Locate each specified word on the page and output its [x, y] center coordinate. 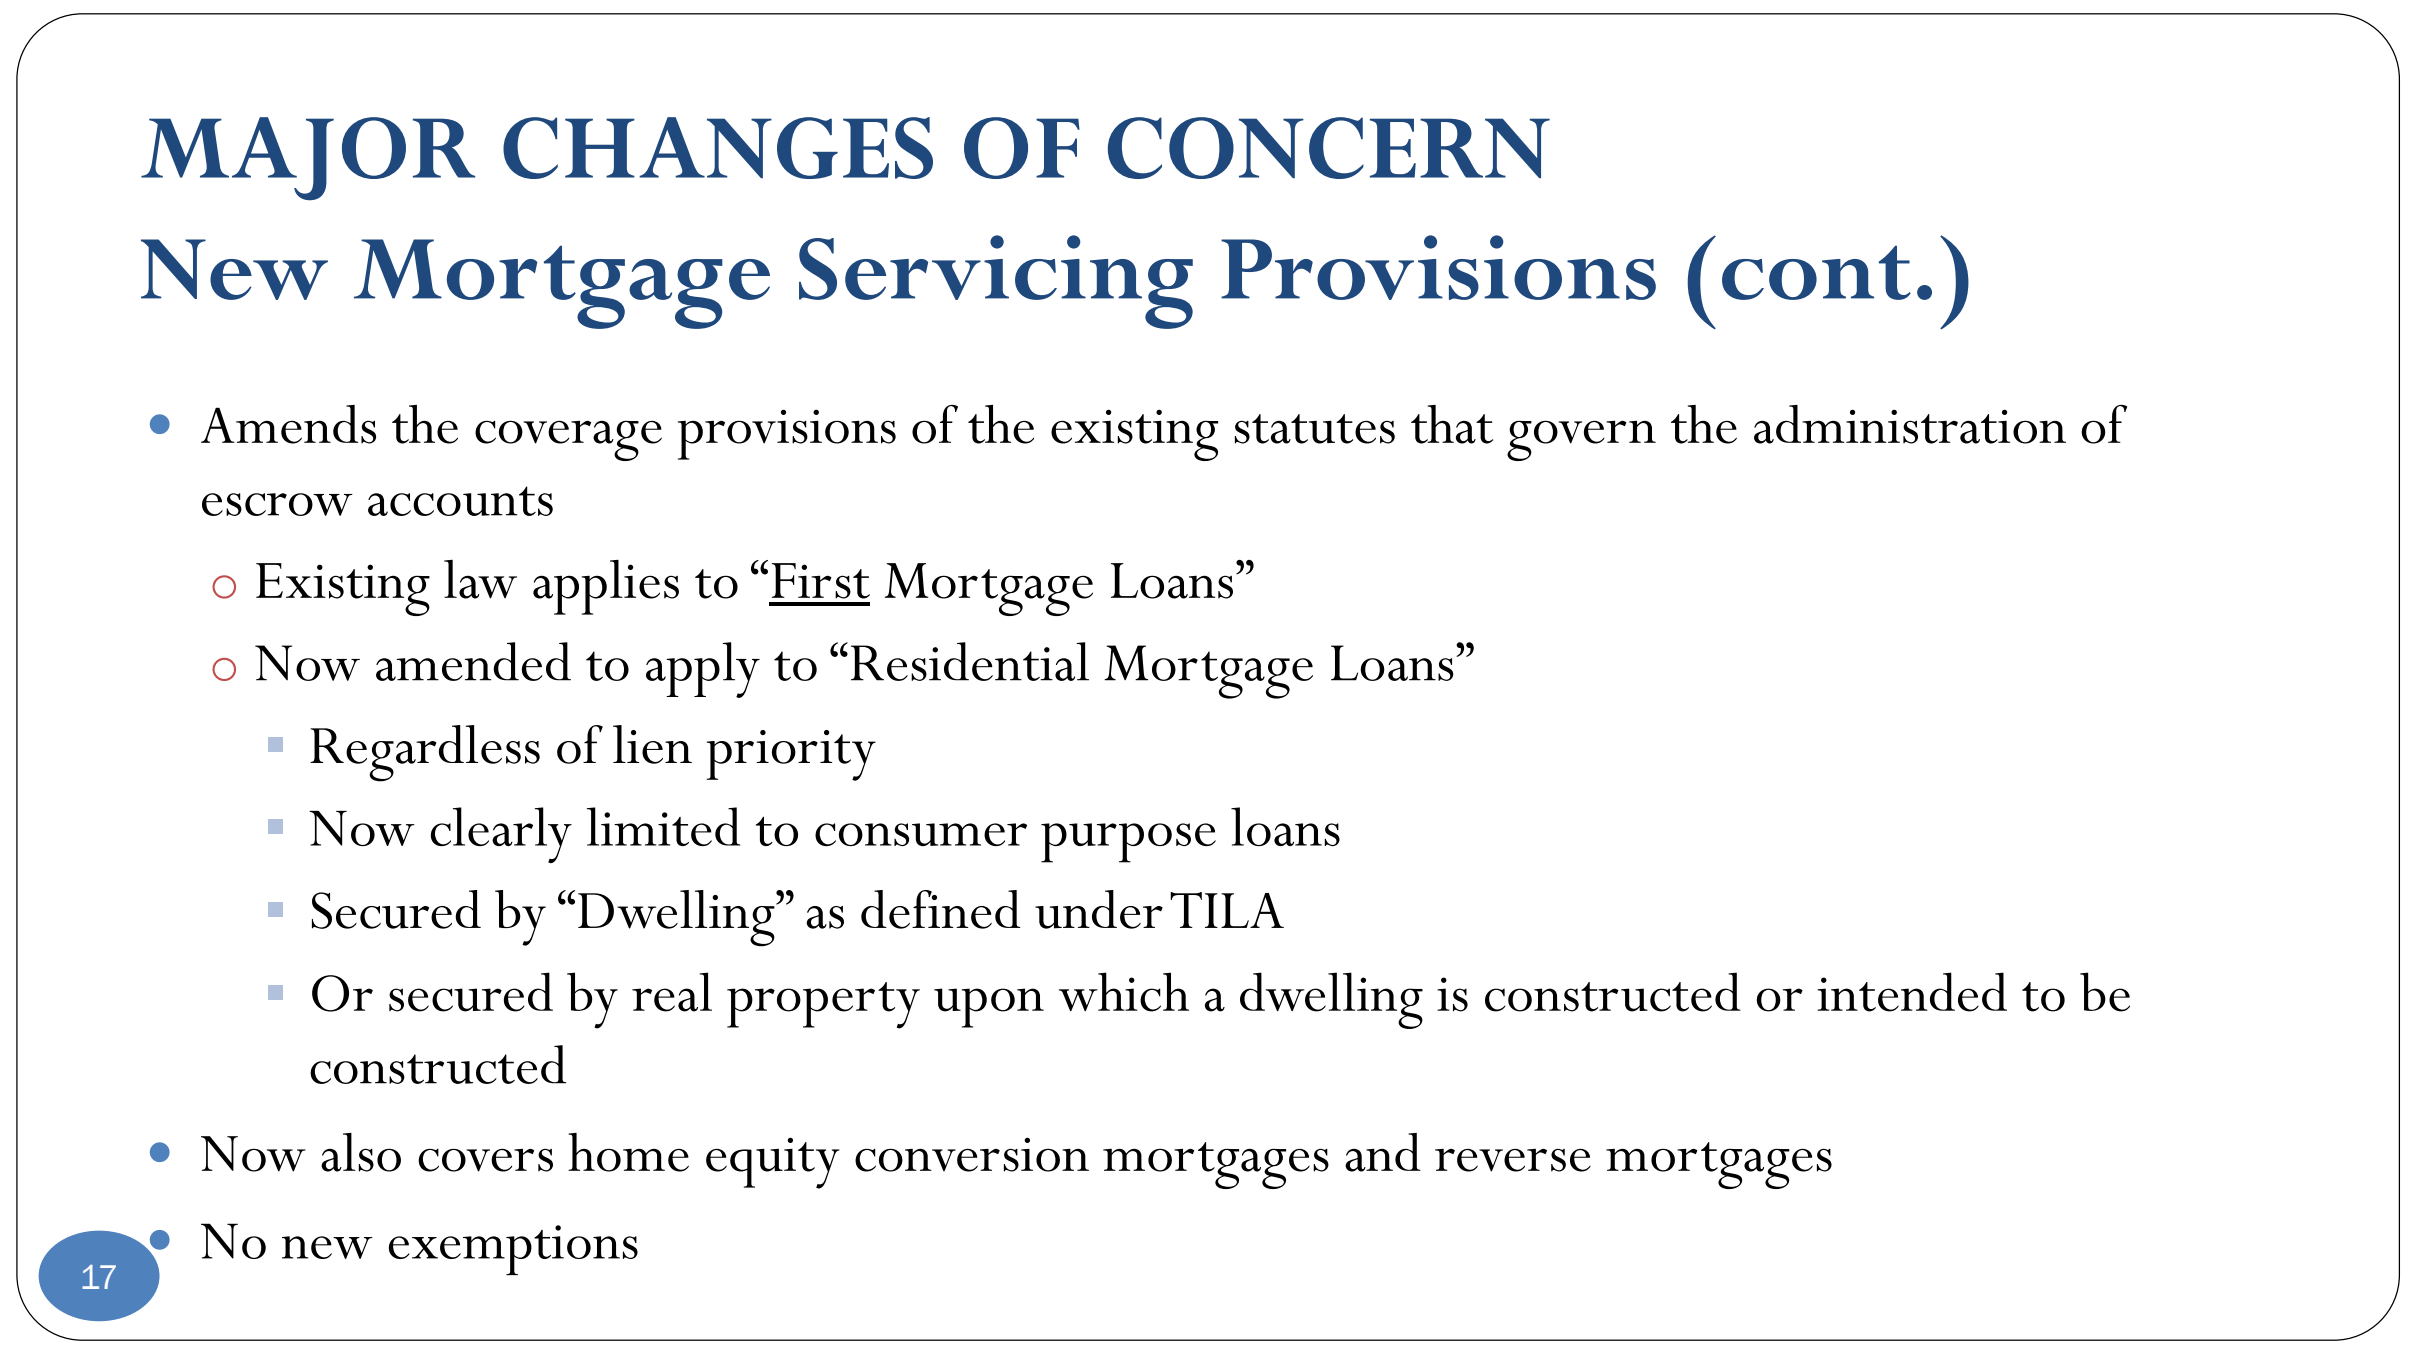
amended [473, 661]
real [672, 992]
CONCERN [1329, 148]
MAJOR [308, 158]
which [1124, 992]
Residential [970, 661]
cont [1816, 273]
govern [1581, 440]
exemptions [513, 1250]
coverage [568, 440]
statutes [1315, 429]
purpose [1128, 843]
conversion [972, 1154]
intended [1912, 992]
